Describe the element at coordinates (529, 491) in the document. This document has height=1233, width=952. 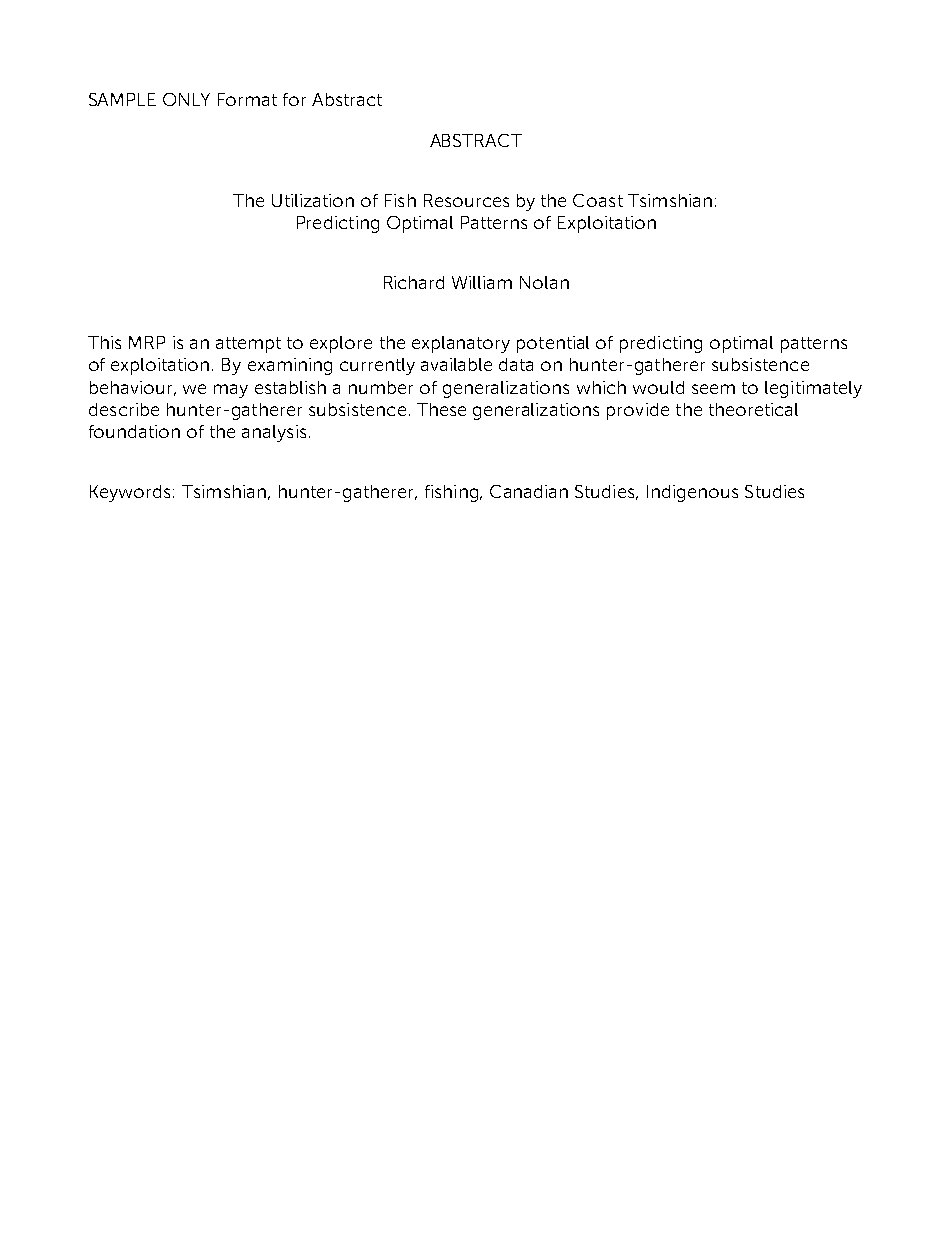
I see `Canadian` at that location.
